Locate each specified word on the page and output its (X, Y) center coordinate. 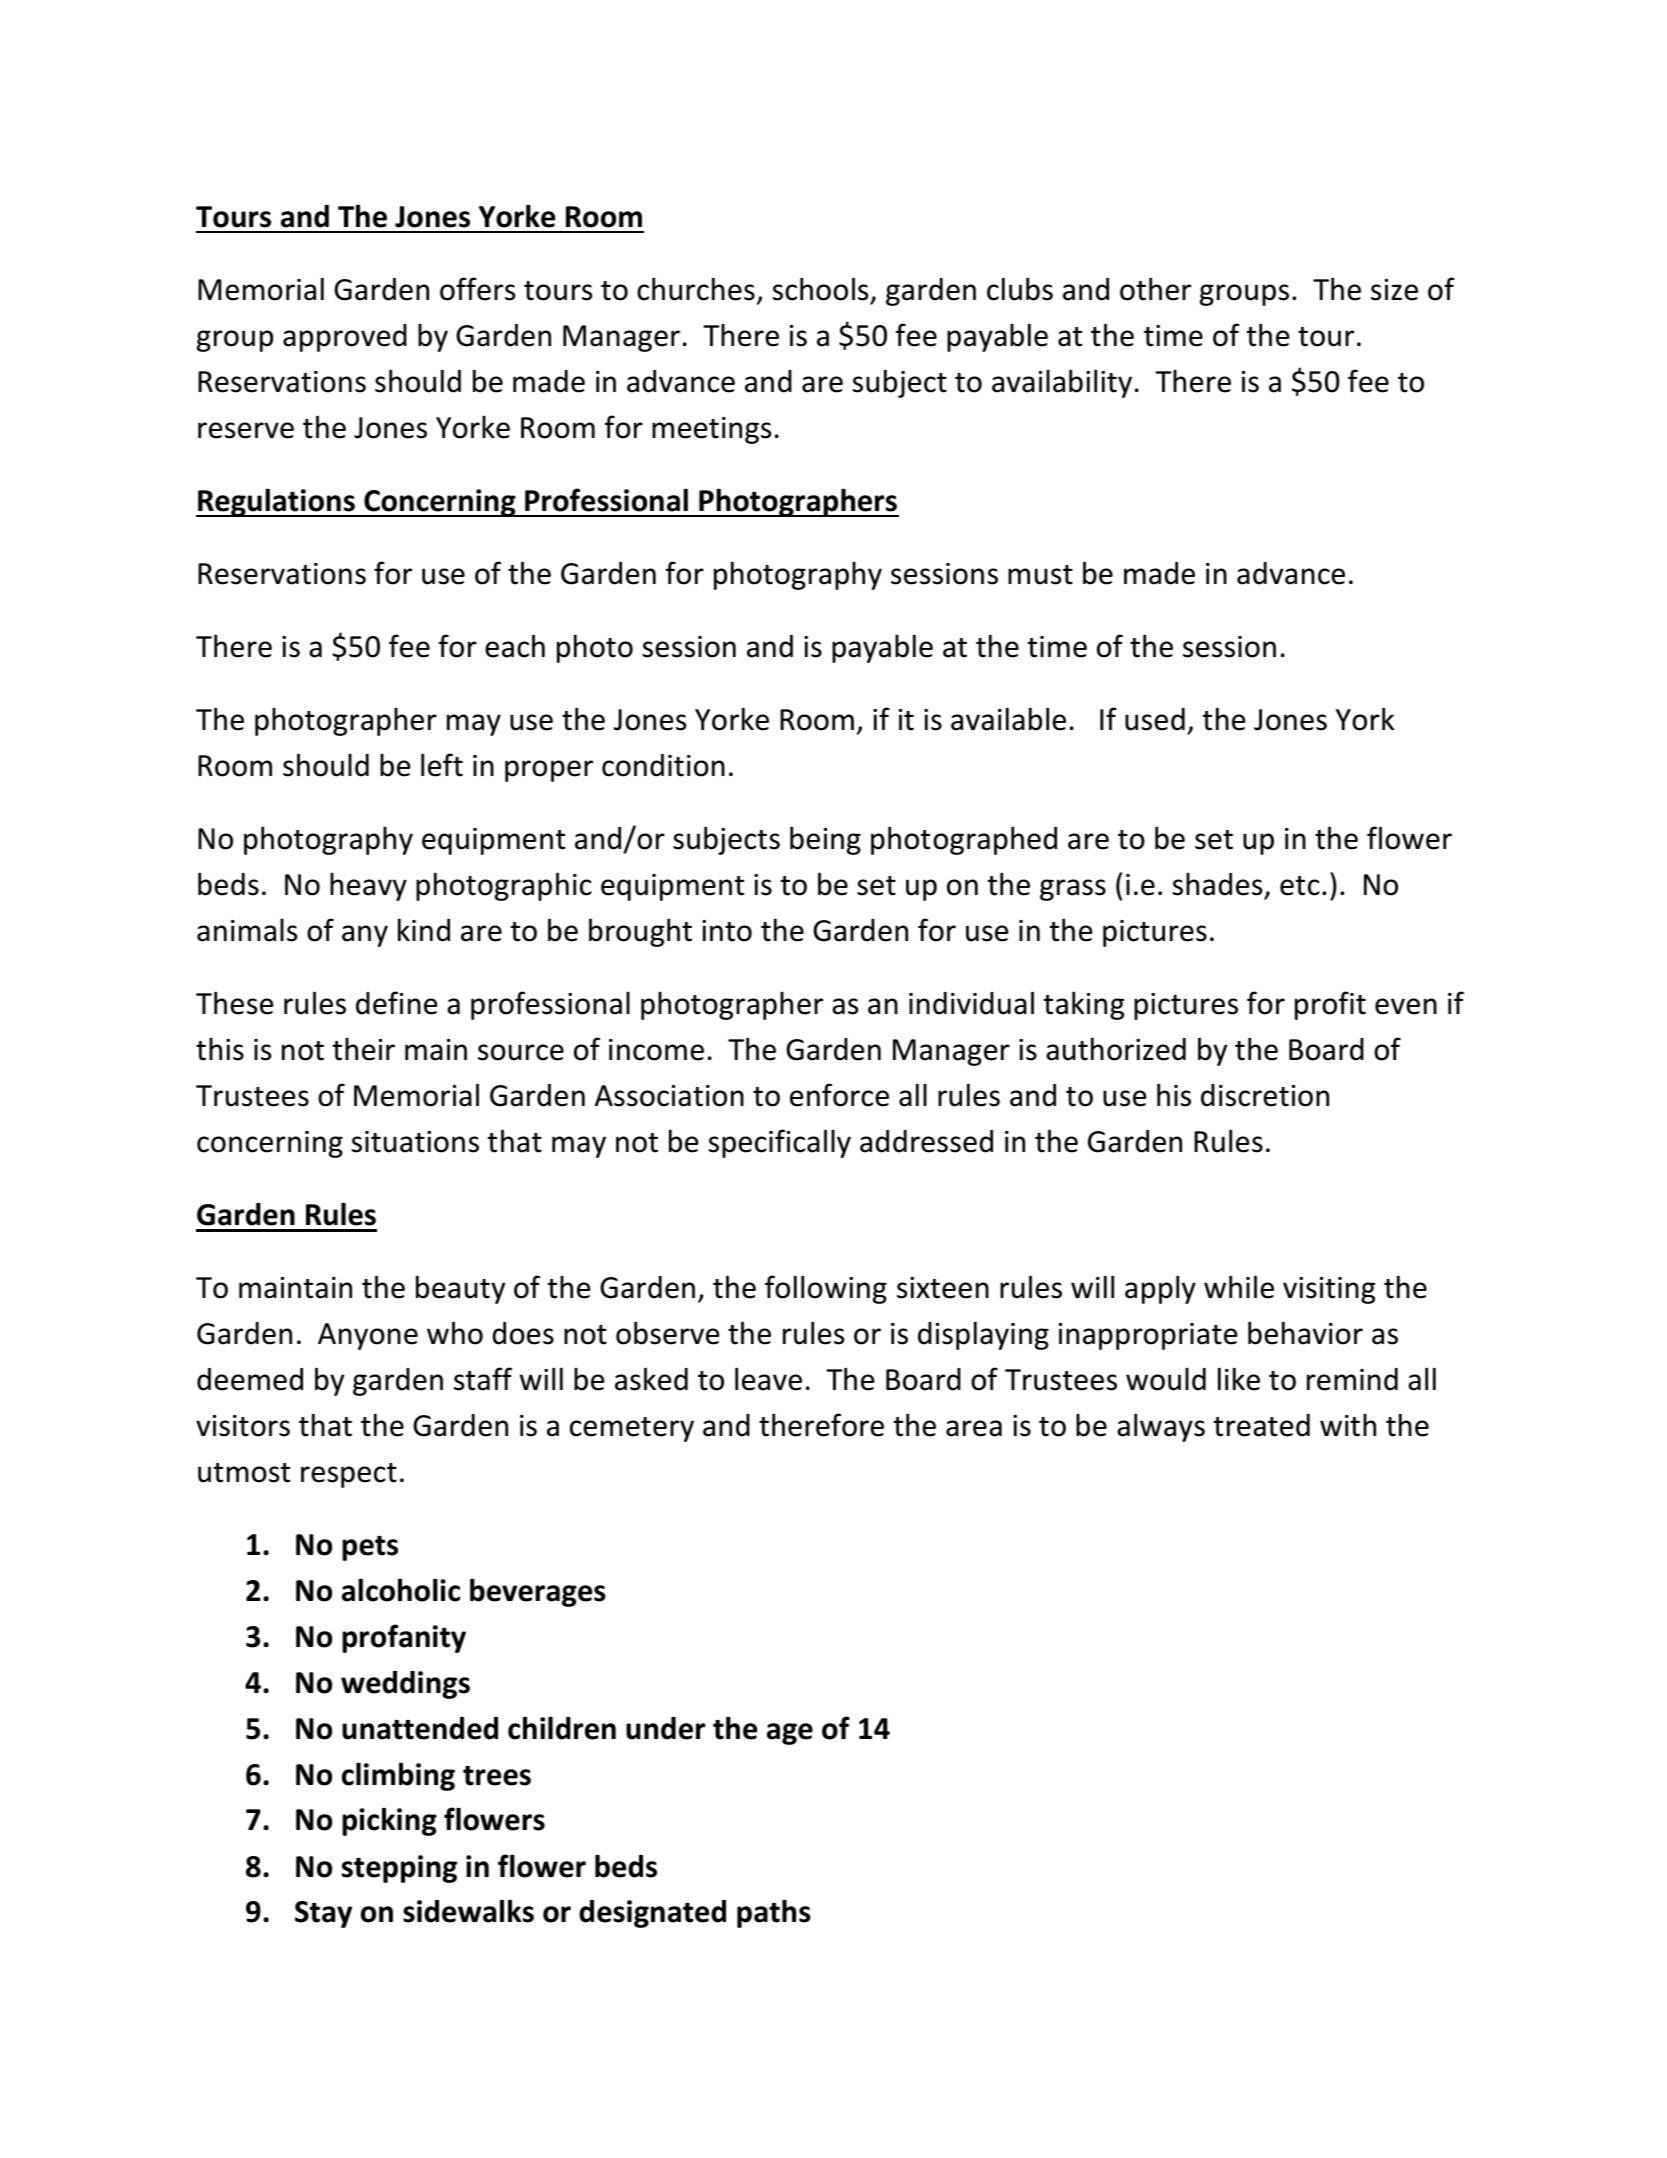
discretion (1265, 1095)
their (364, 1049)
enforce (839, 1095)
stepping (399, 1869)
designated (652, 1914)
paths (774, 1913)
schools (820, 289)
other (1155, 289)
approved (345, 338)
